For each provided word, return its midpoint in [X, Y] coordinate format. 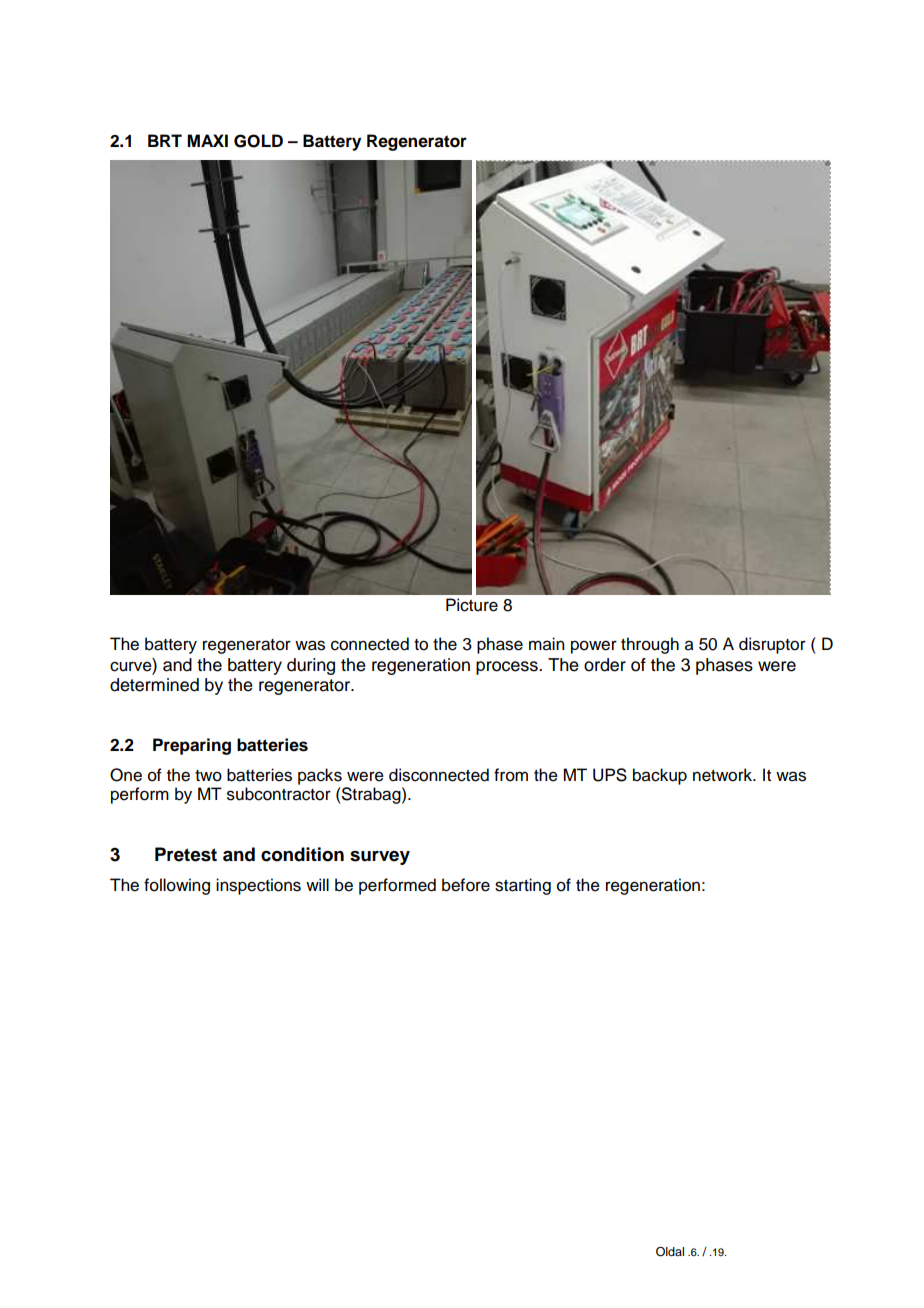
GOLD [258, 141]
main [546, 644]
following [177, 886]
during [311, 666]
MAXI [207, 140]
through [650, 645]
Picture [472, 605]
